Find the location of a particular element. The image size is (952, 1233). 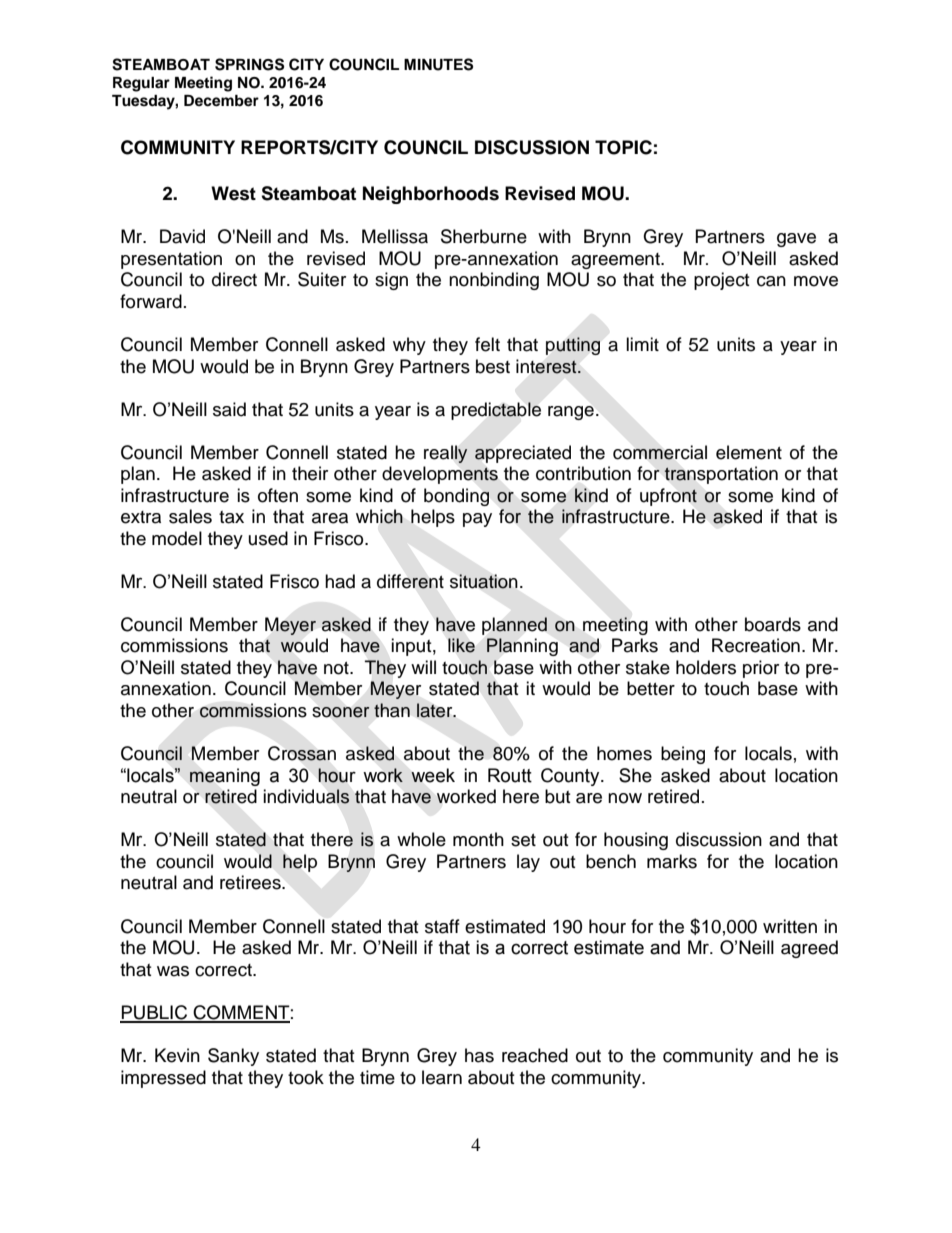

prior is located at coordinates (761, 669).
